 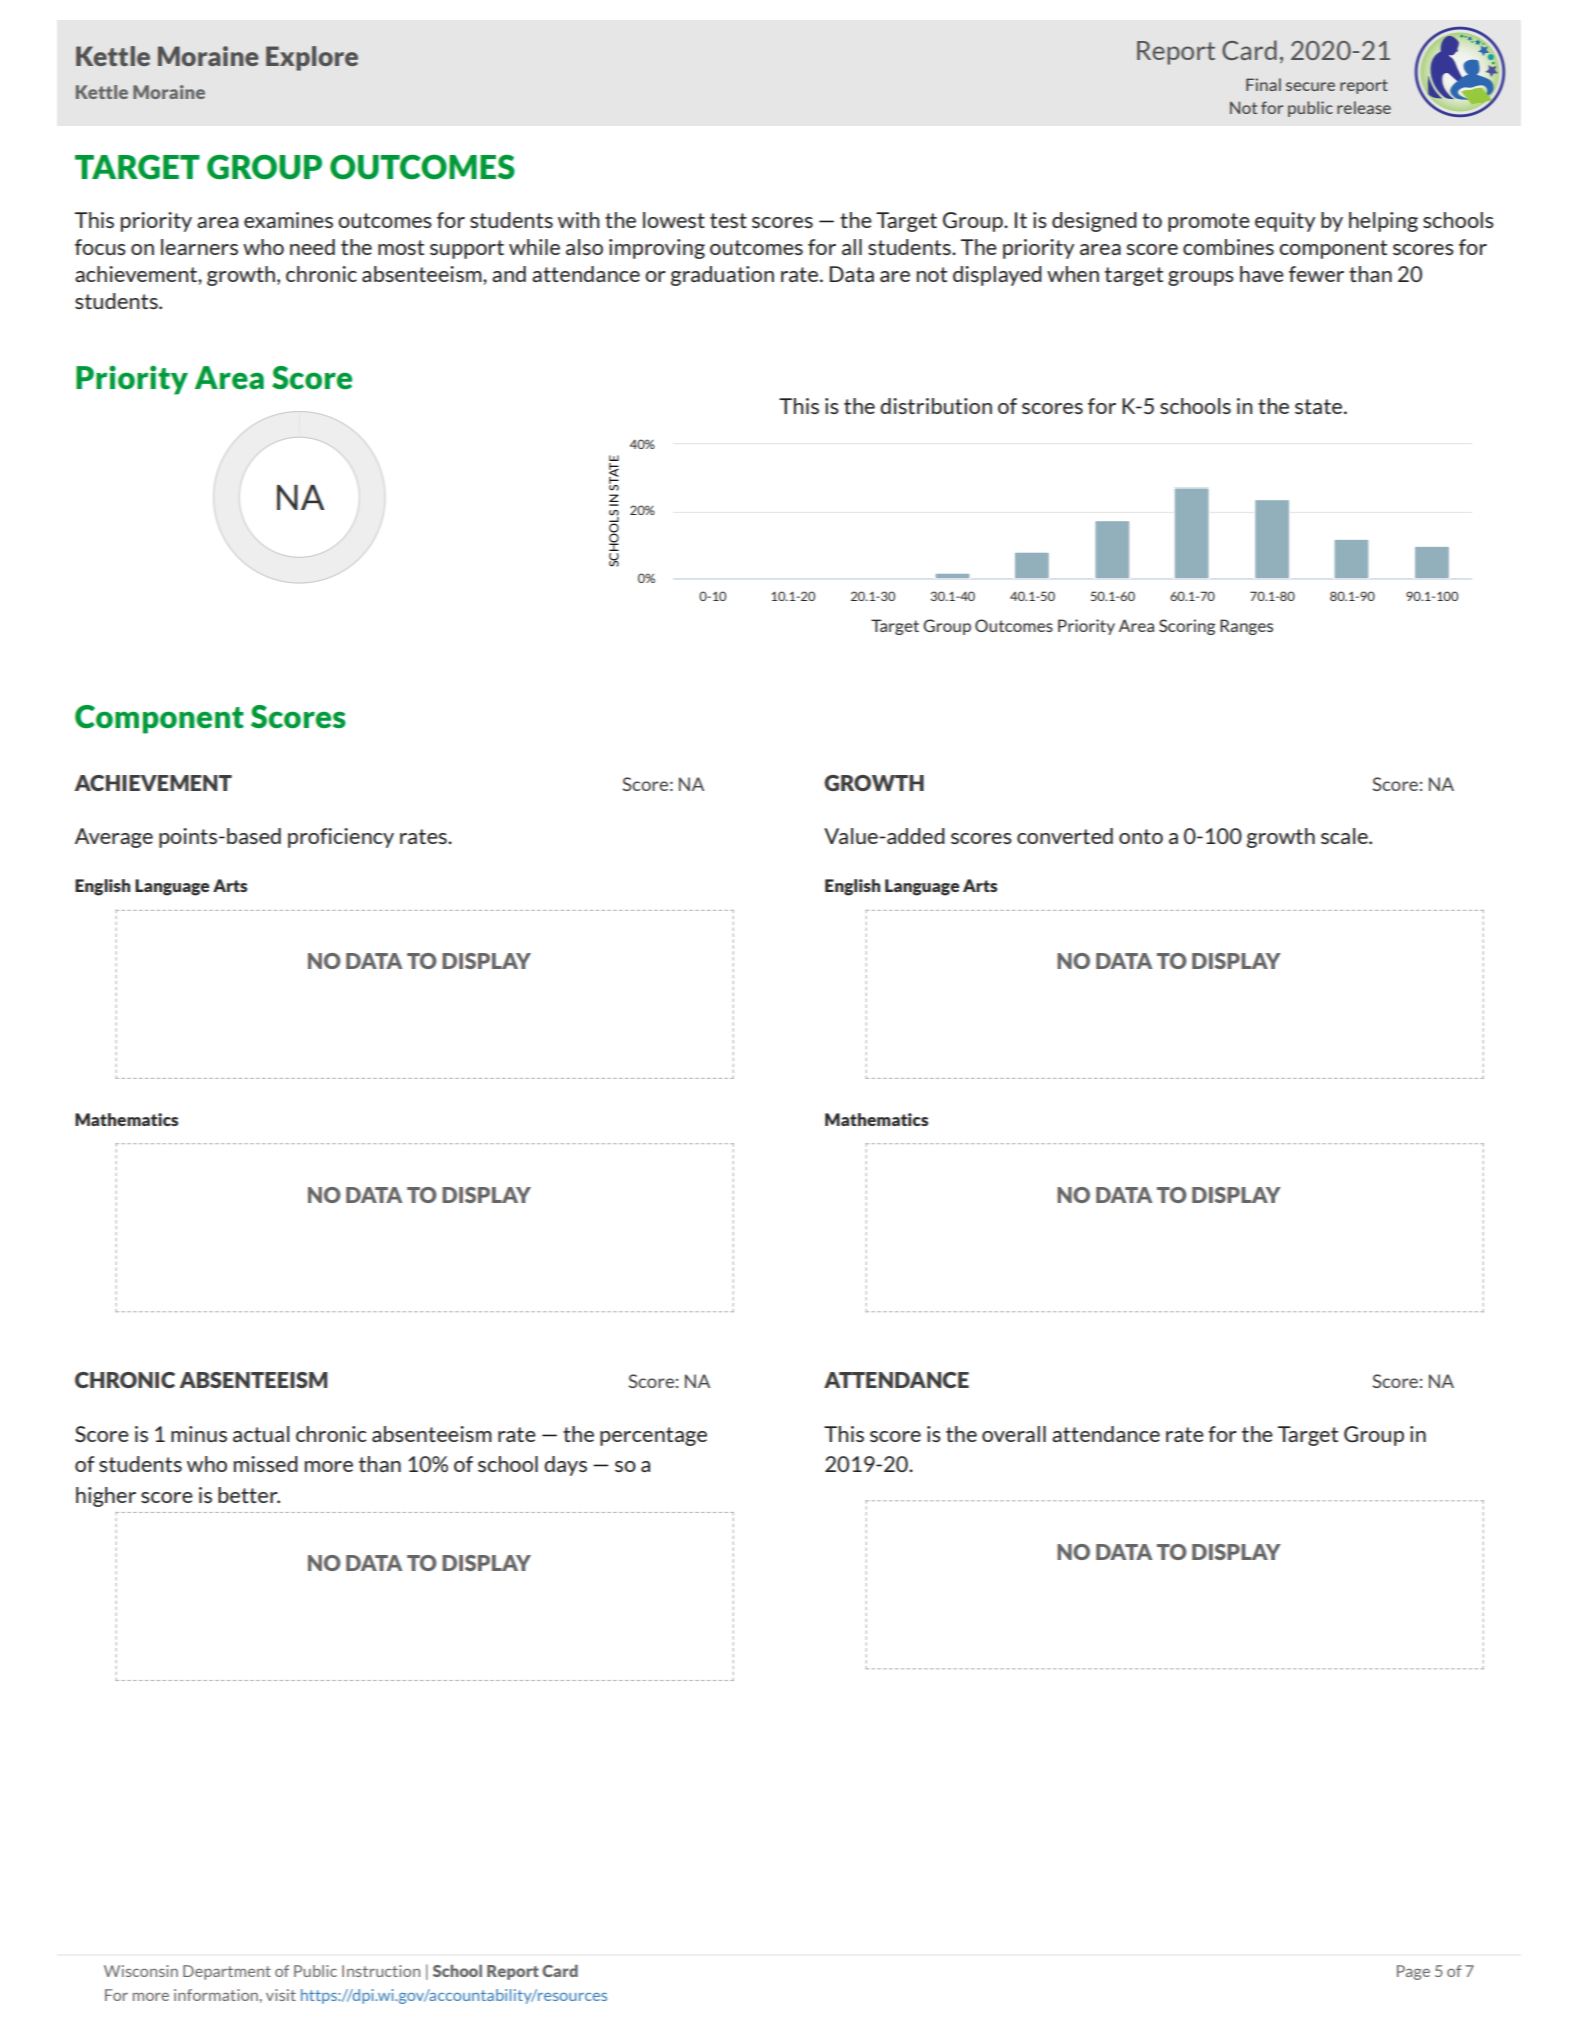 I want to click on Final, so click(x=1263, y=84).
